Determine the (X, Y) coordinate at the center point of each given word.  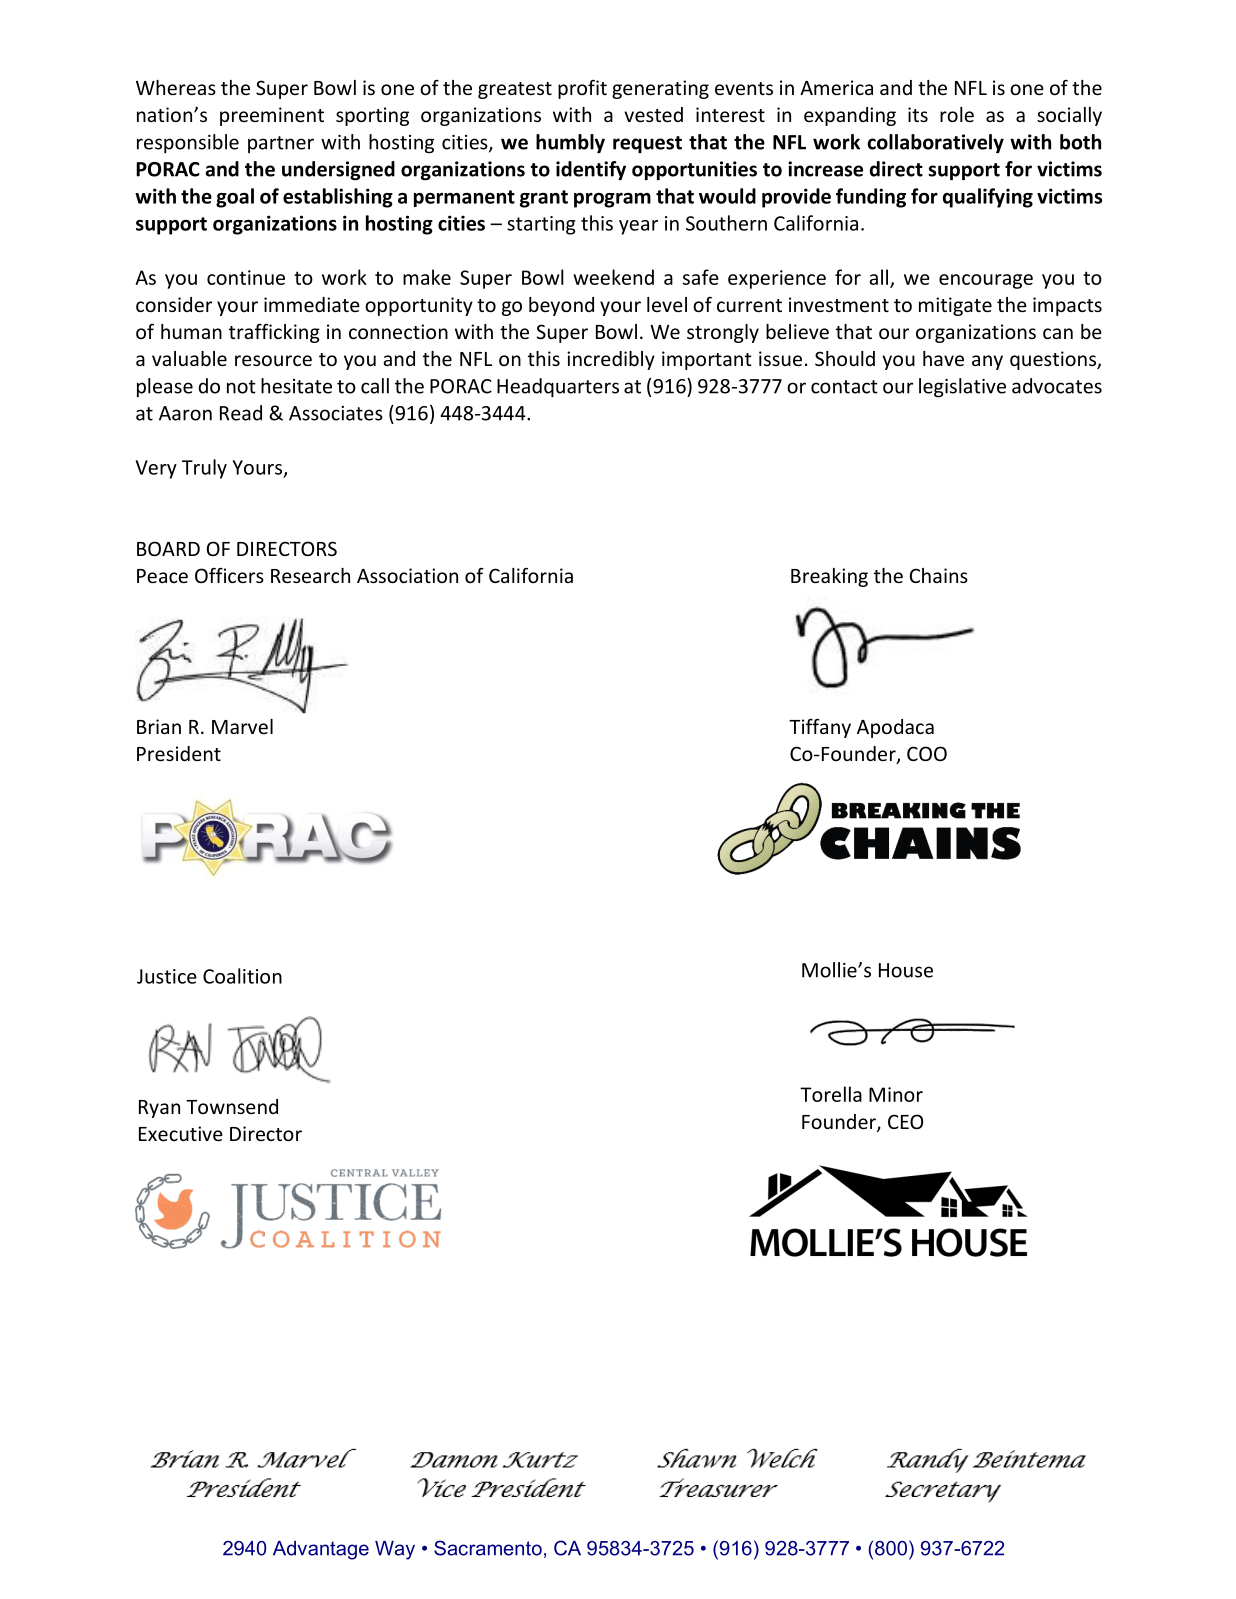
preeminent (272, 116)
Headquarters (558, 388)
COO (927, 753)
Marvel (242, 726)
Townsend (232, 1106)
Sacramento (488, 1548)
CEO (905, 1121)
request (647, 144)
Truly (204, 469)
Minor (896, 1094)
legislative (962, 388)
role (957, 114)
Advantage (321, 1550)
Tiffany (820, 728)
